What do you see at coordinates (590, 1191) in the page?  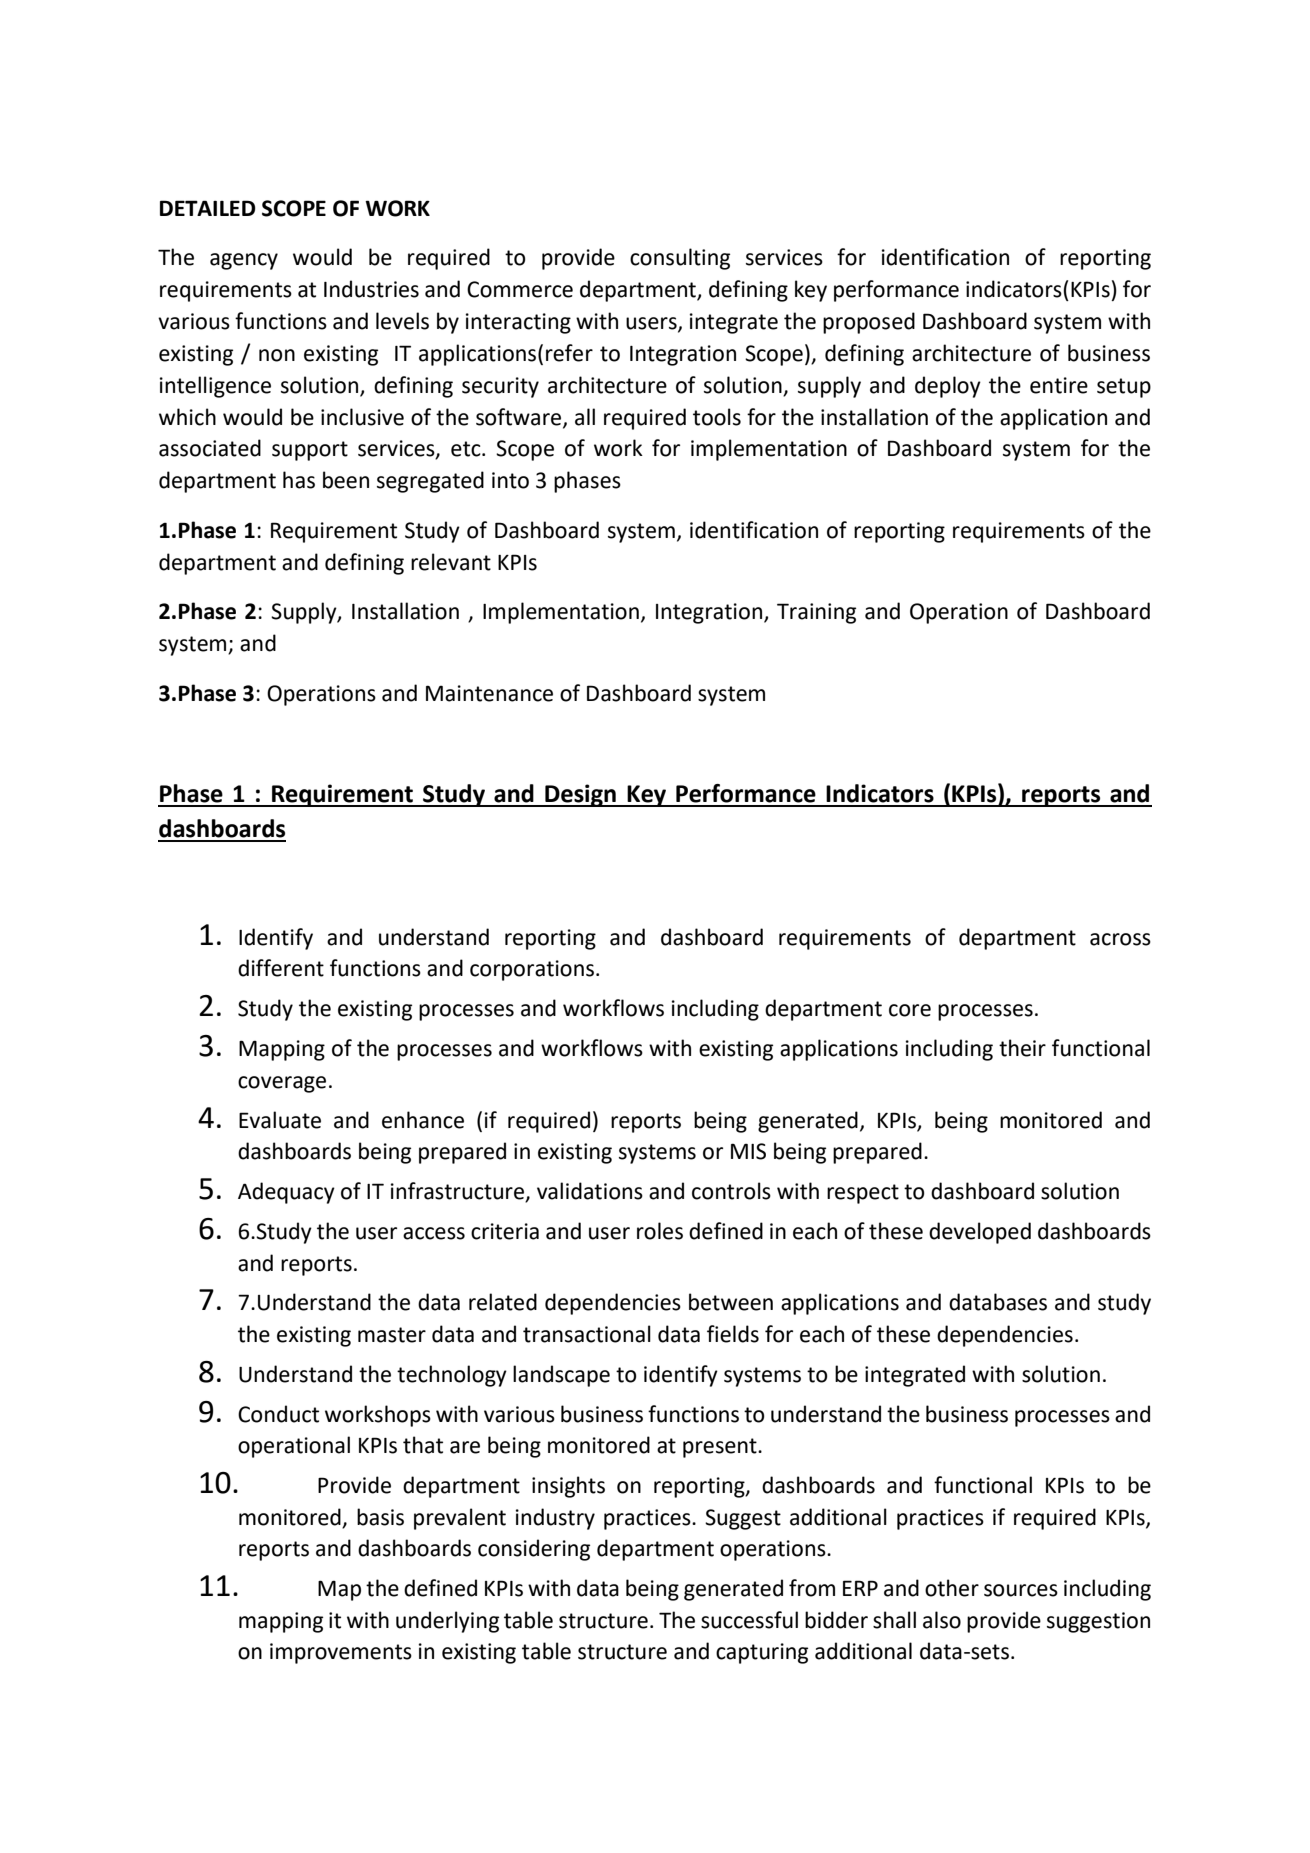 I see `validations` at bounding box center [590, 1191].
